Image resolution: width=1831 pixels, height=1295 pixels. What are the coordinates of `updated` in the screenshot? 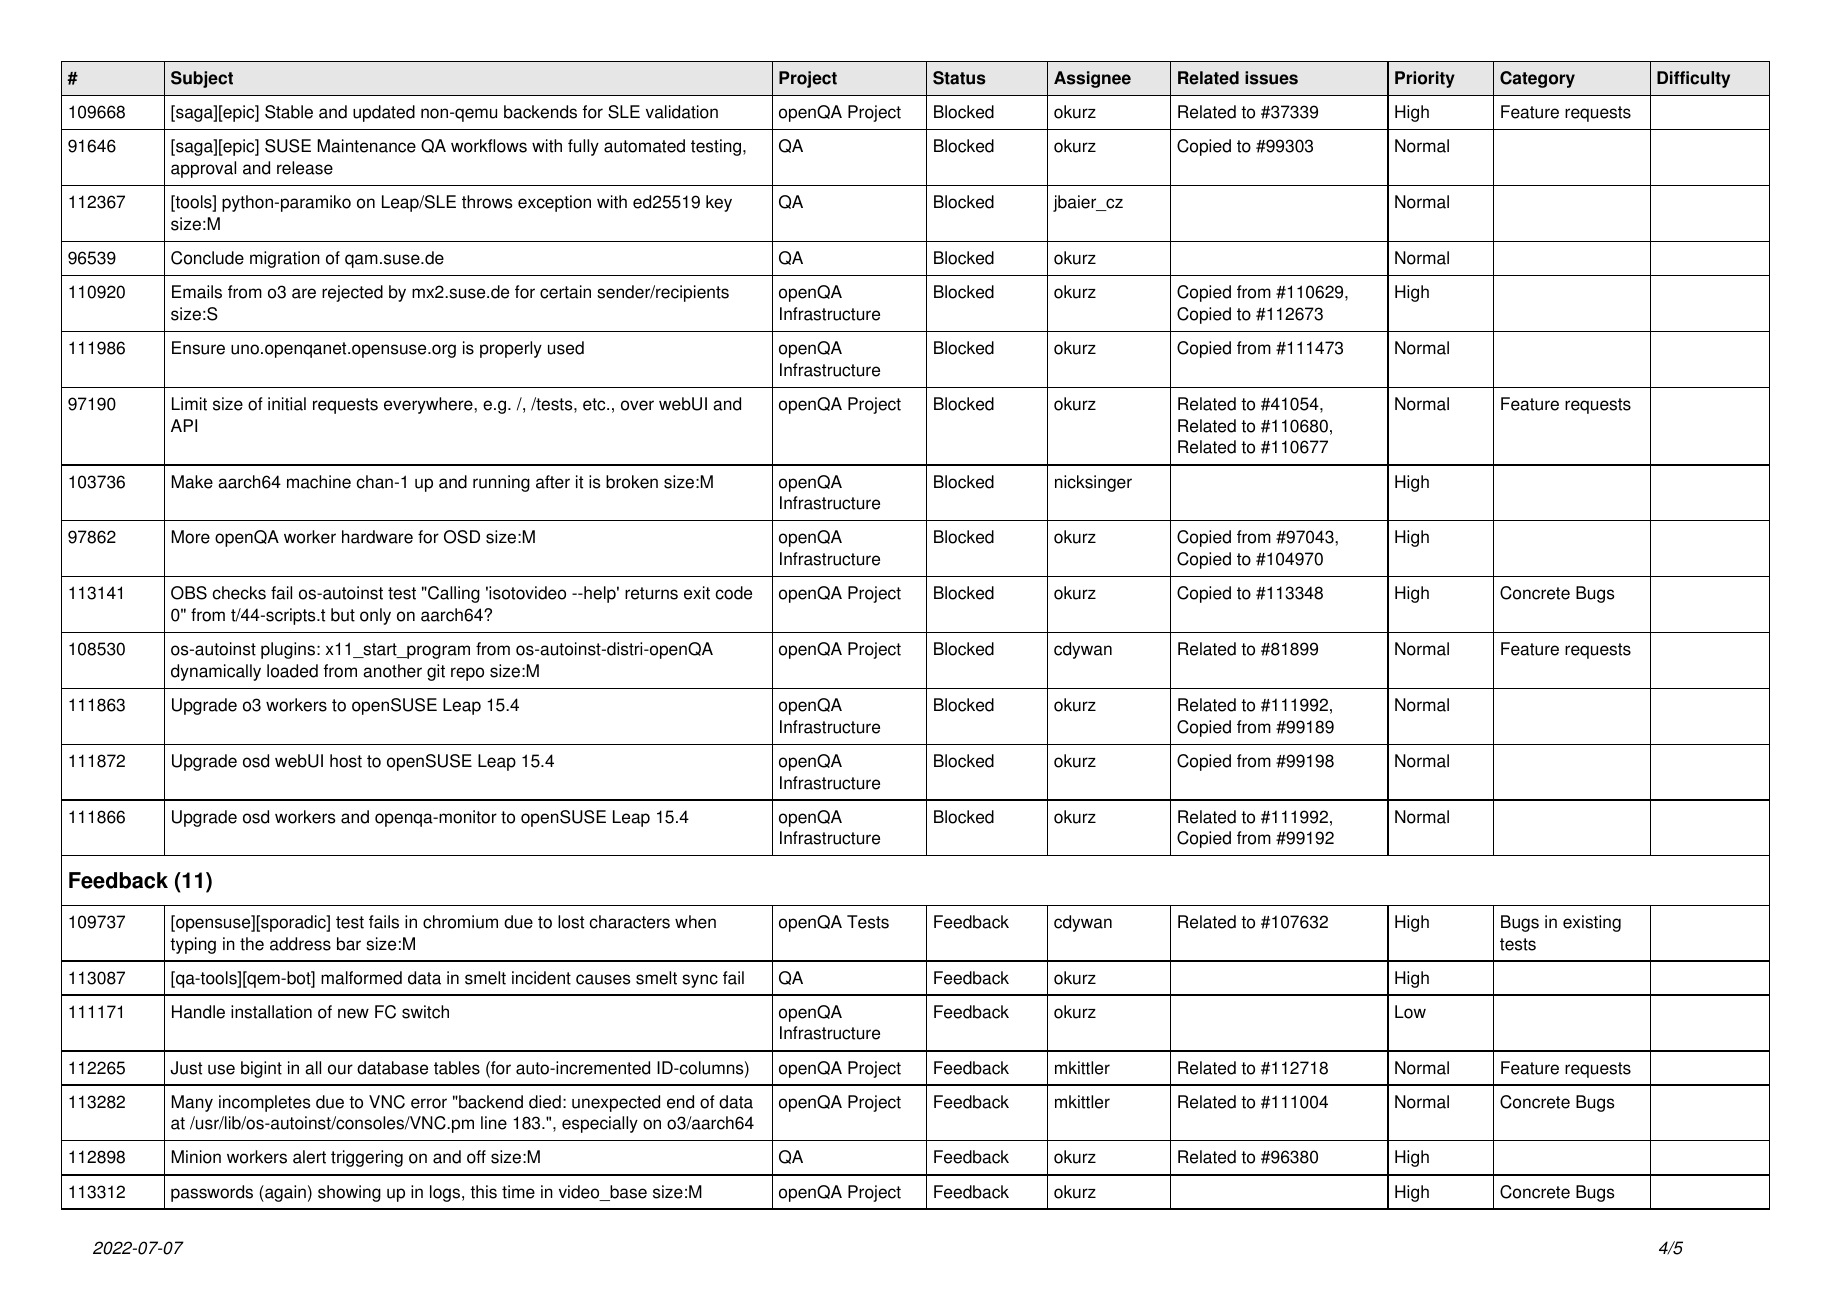 It's located at (384, 113).
